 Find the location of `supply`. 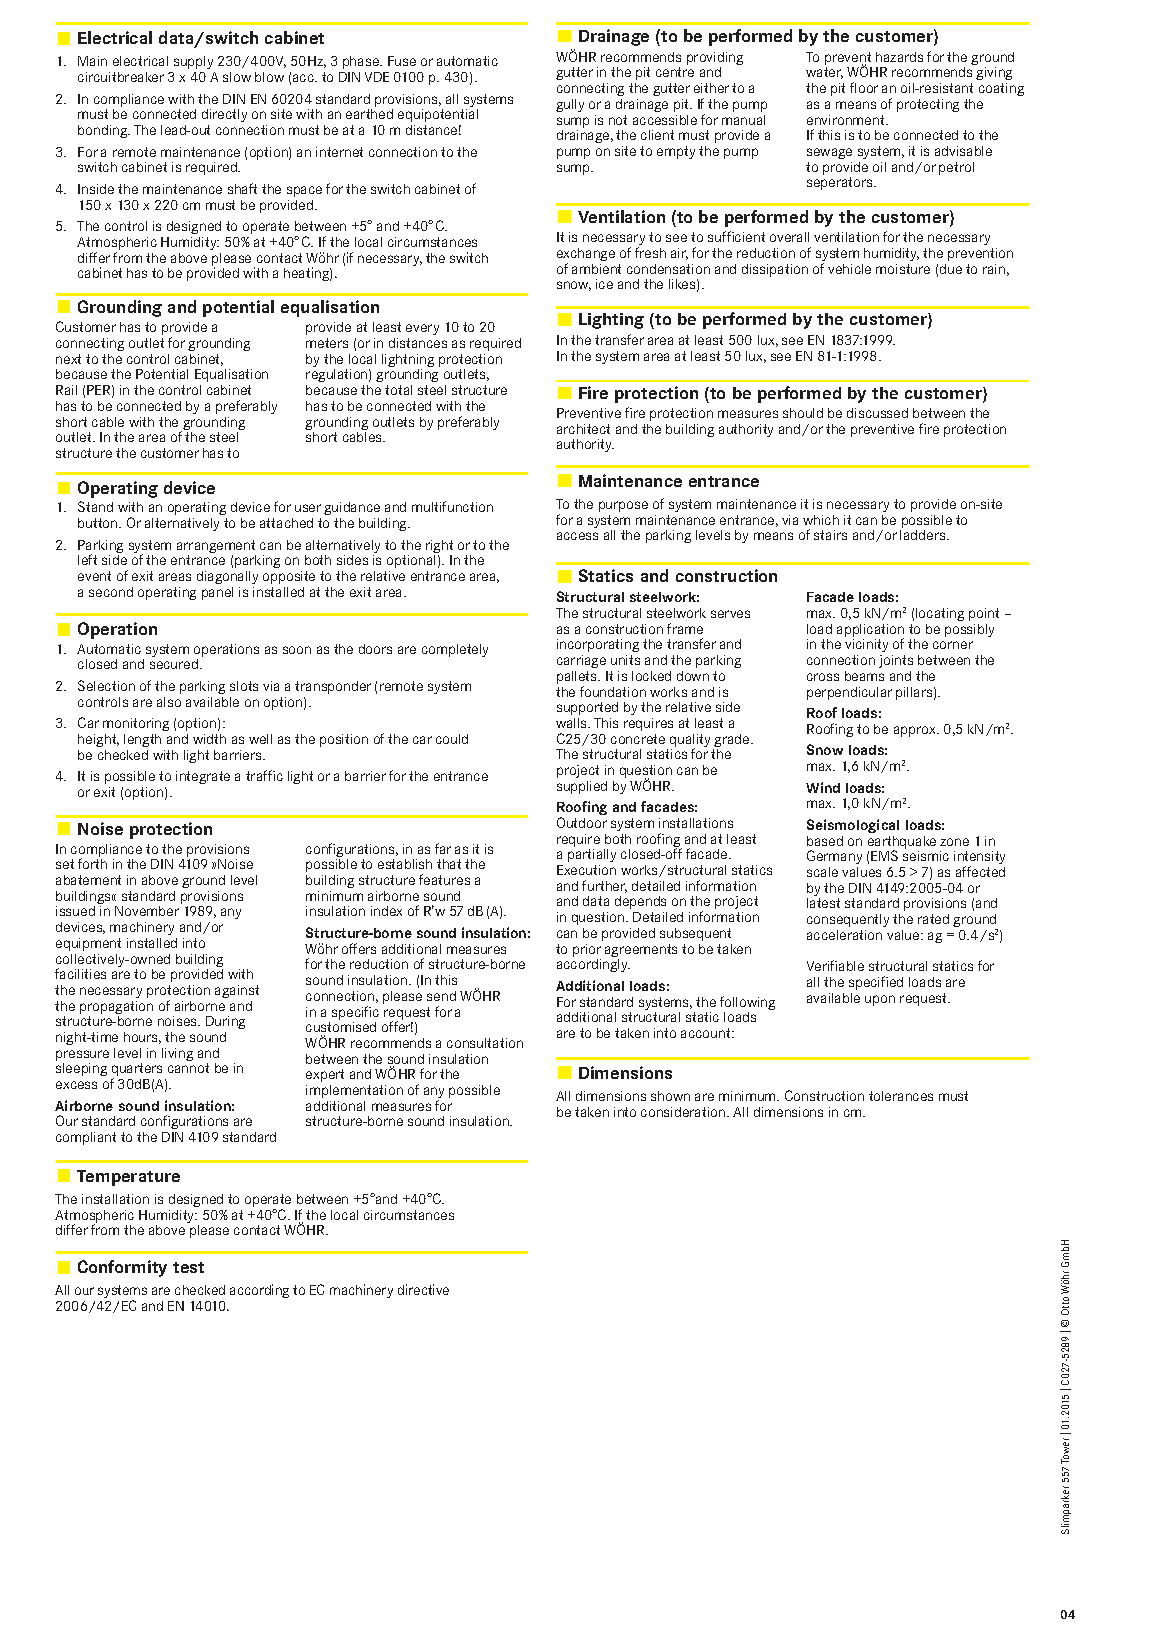

supply is located at coordinates (193, 62).
